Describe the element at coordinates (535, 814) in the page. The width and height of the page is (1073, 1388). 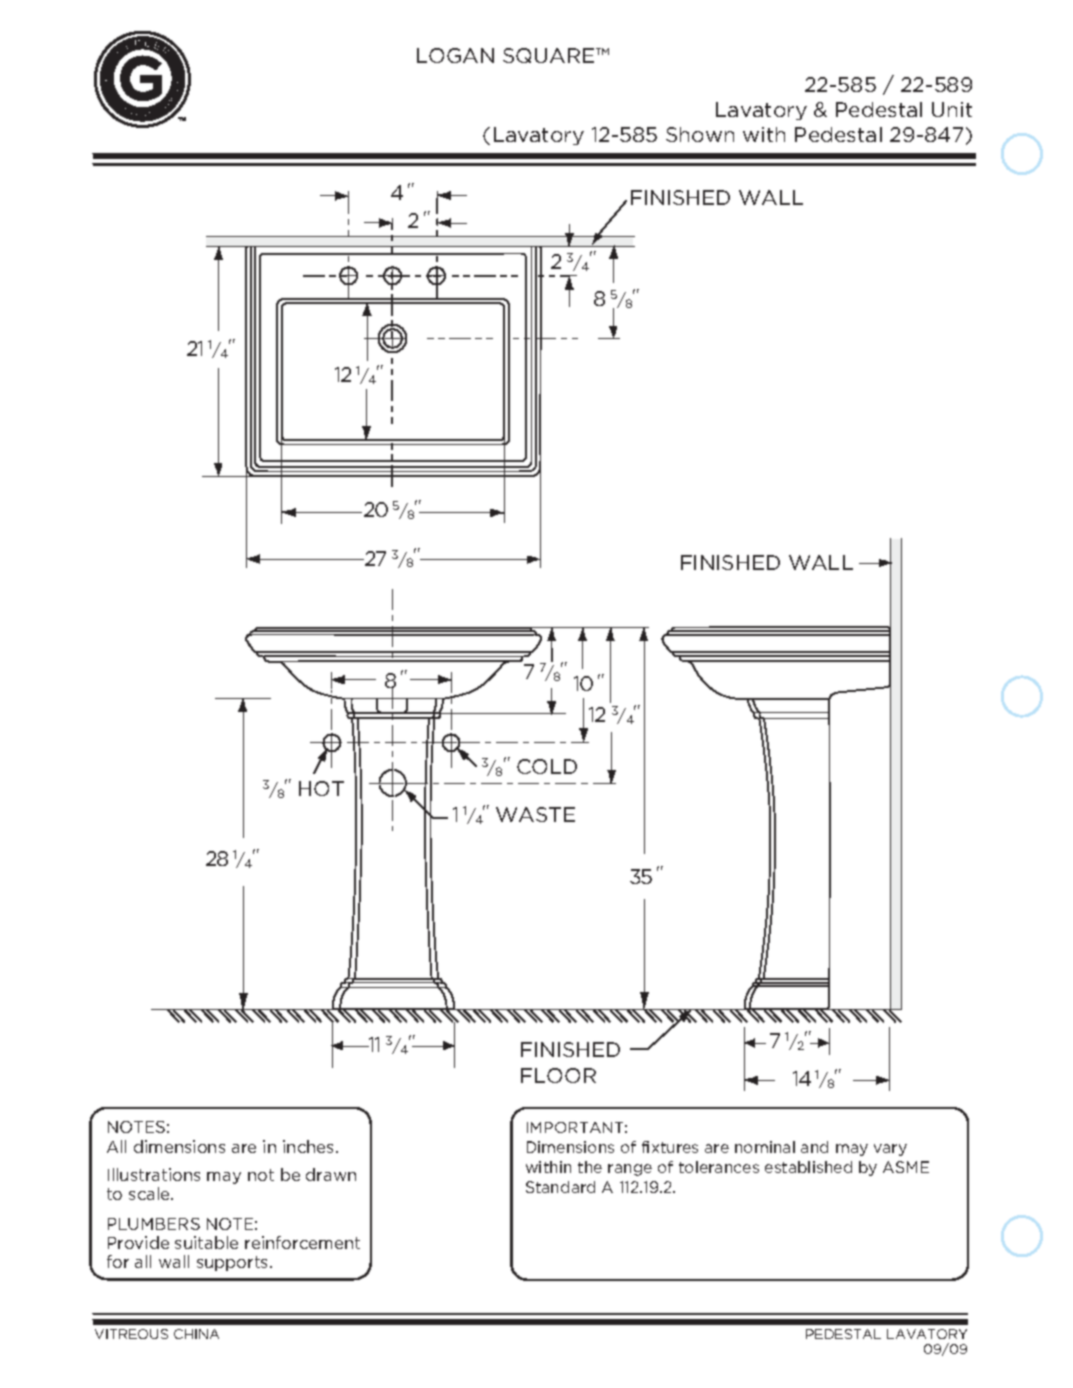
I see `WASTE` at that location.
